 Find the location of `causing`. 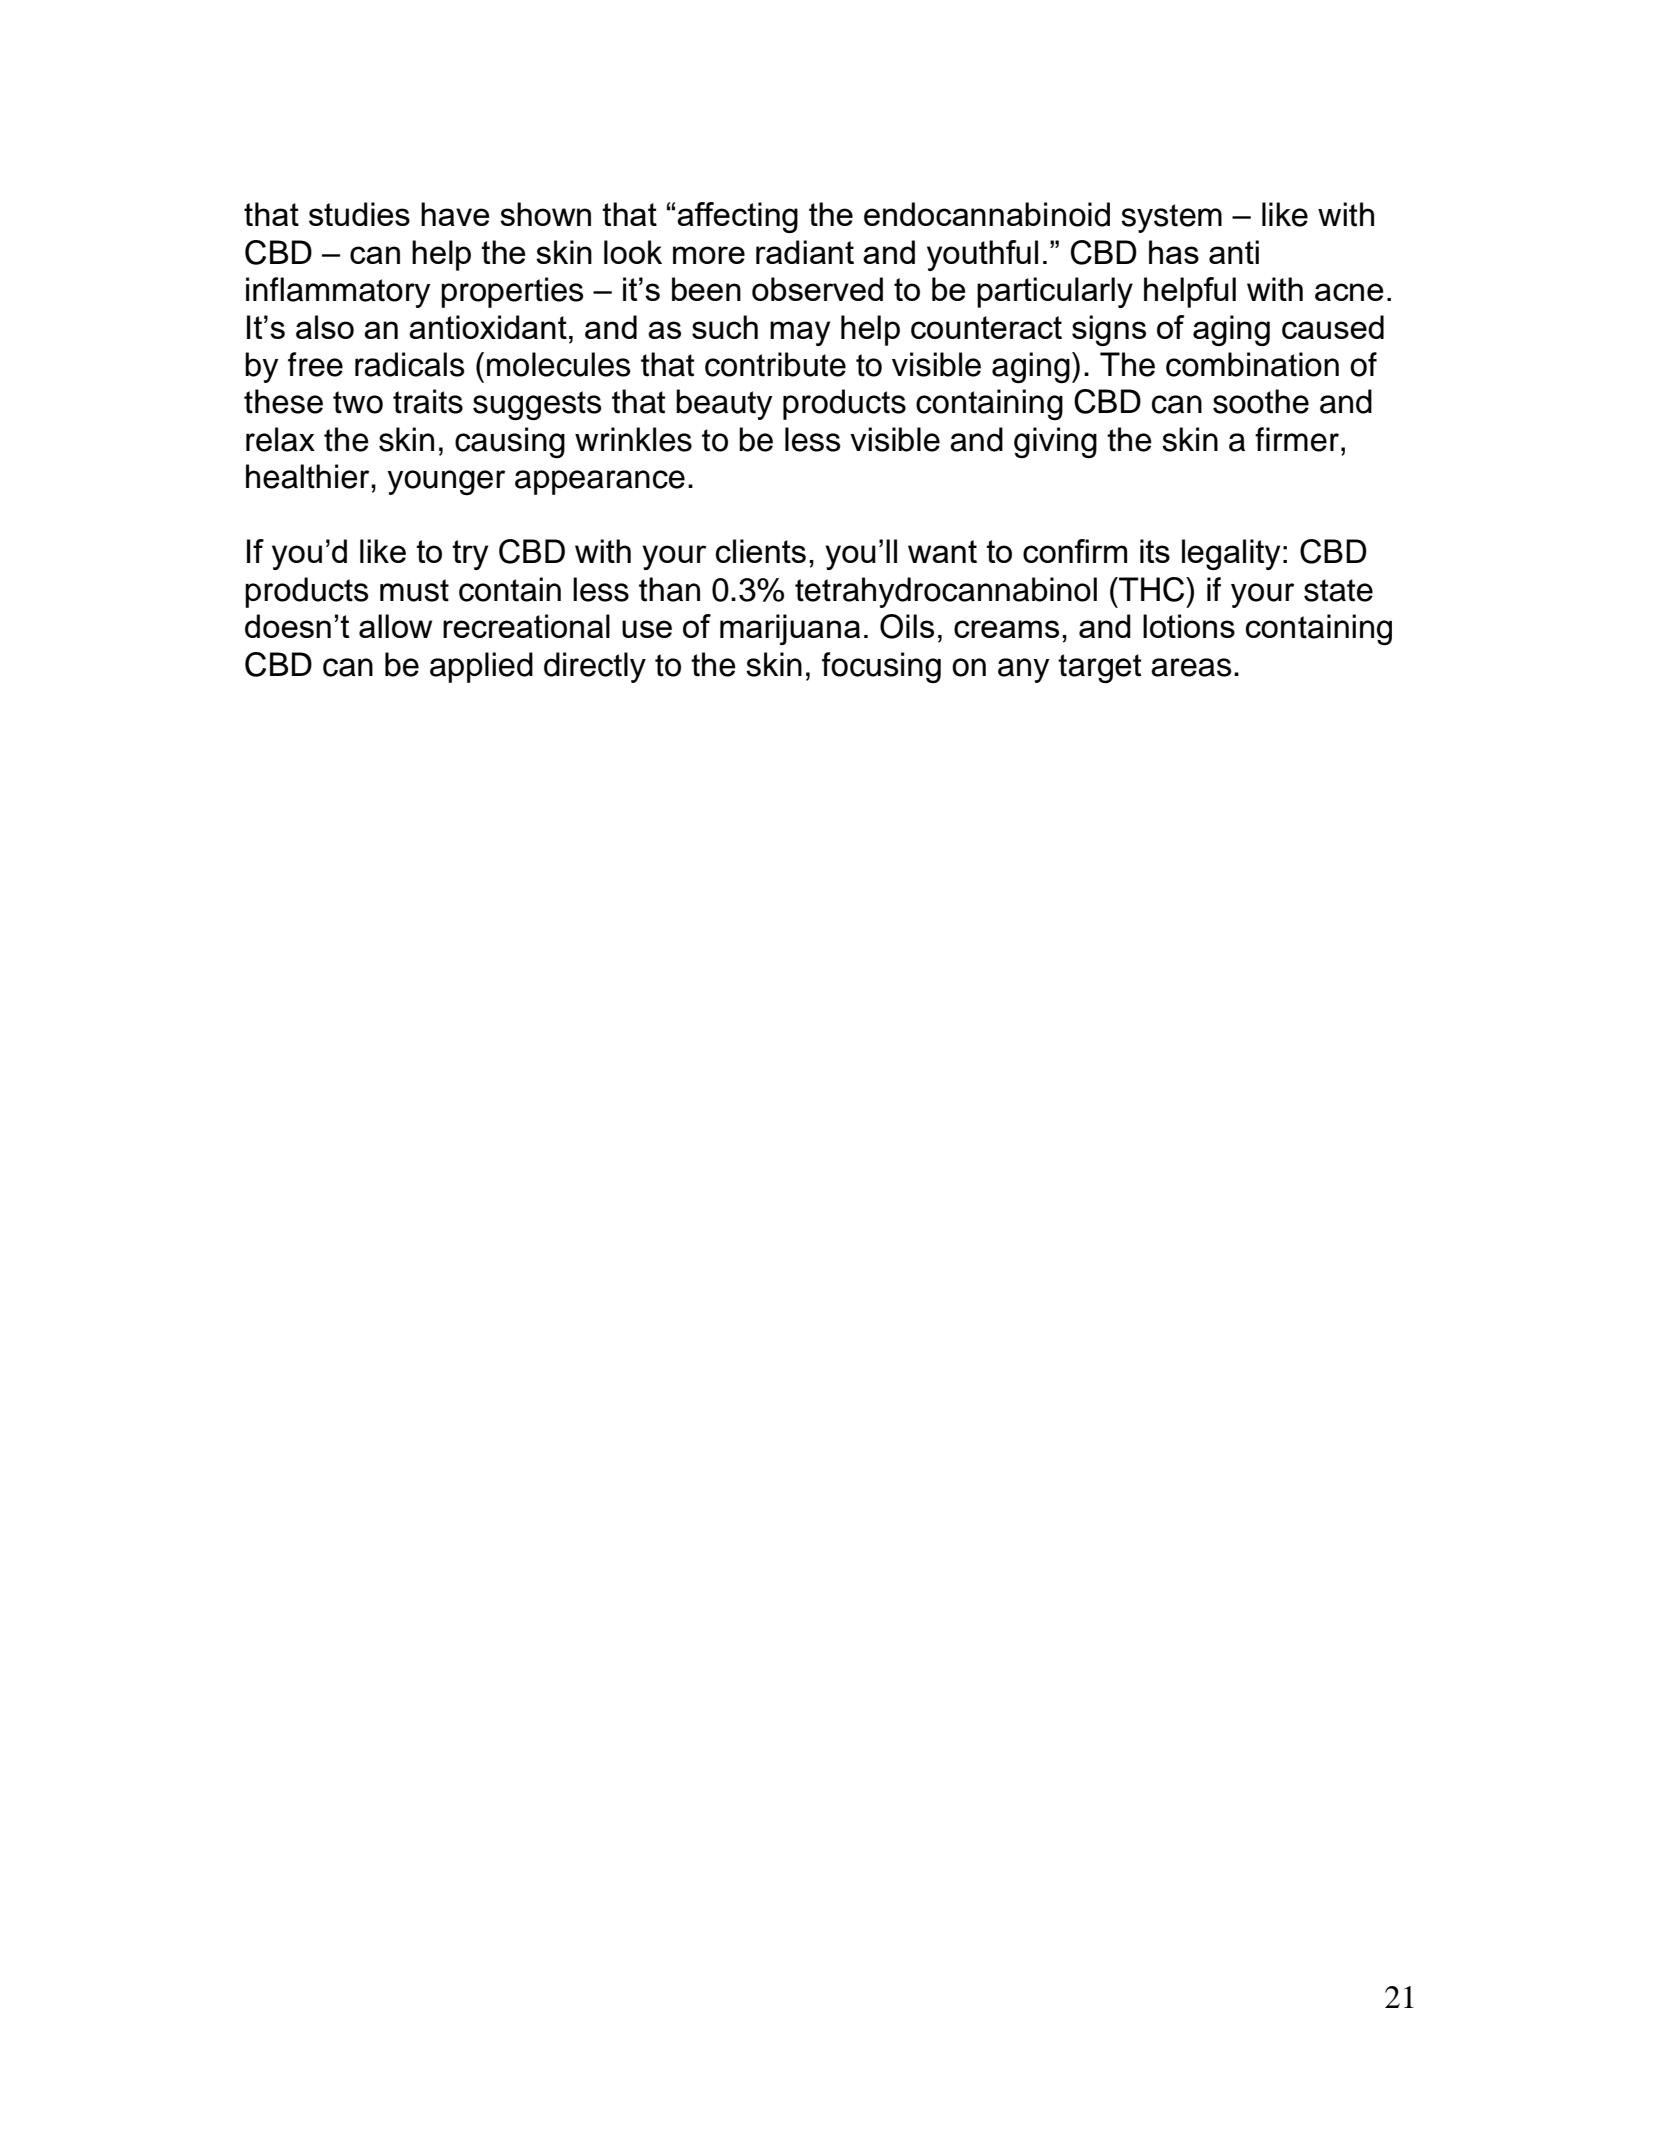

causing is located at coordinates (510, 442).
